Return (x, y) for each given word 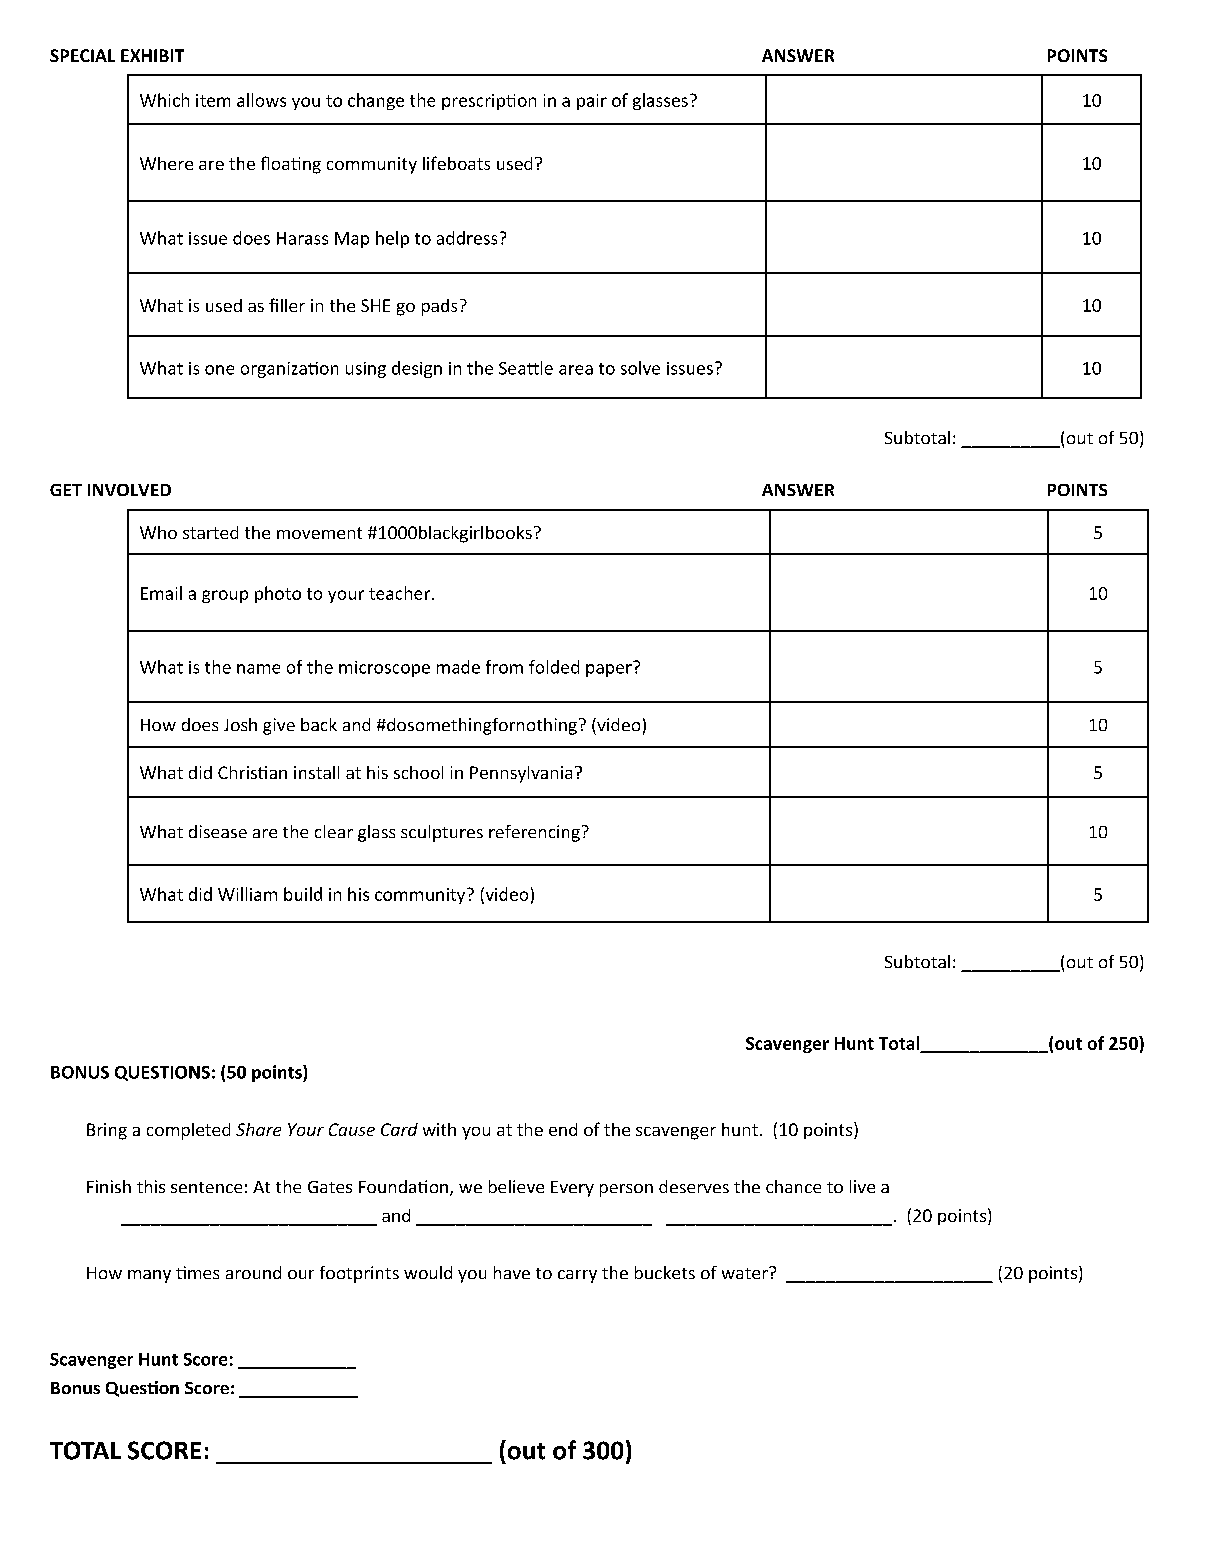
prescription (489, 102)
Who (158, 532)
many (149, 1276)
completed (188, 1131)
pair (592, 102)
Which (164, 100)
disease (218, 831)
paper (610, 669)
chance (793, 1186)
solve (640, 368)
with (439, 1129)
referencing (534, 833)
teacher (401, 593)
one (219, 370)
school (418, 772)
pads (439, 307)
